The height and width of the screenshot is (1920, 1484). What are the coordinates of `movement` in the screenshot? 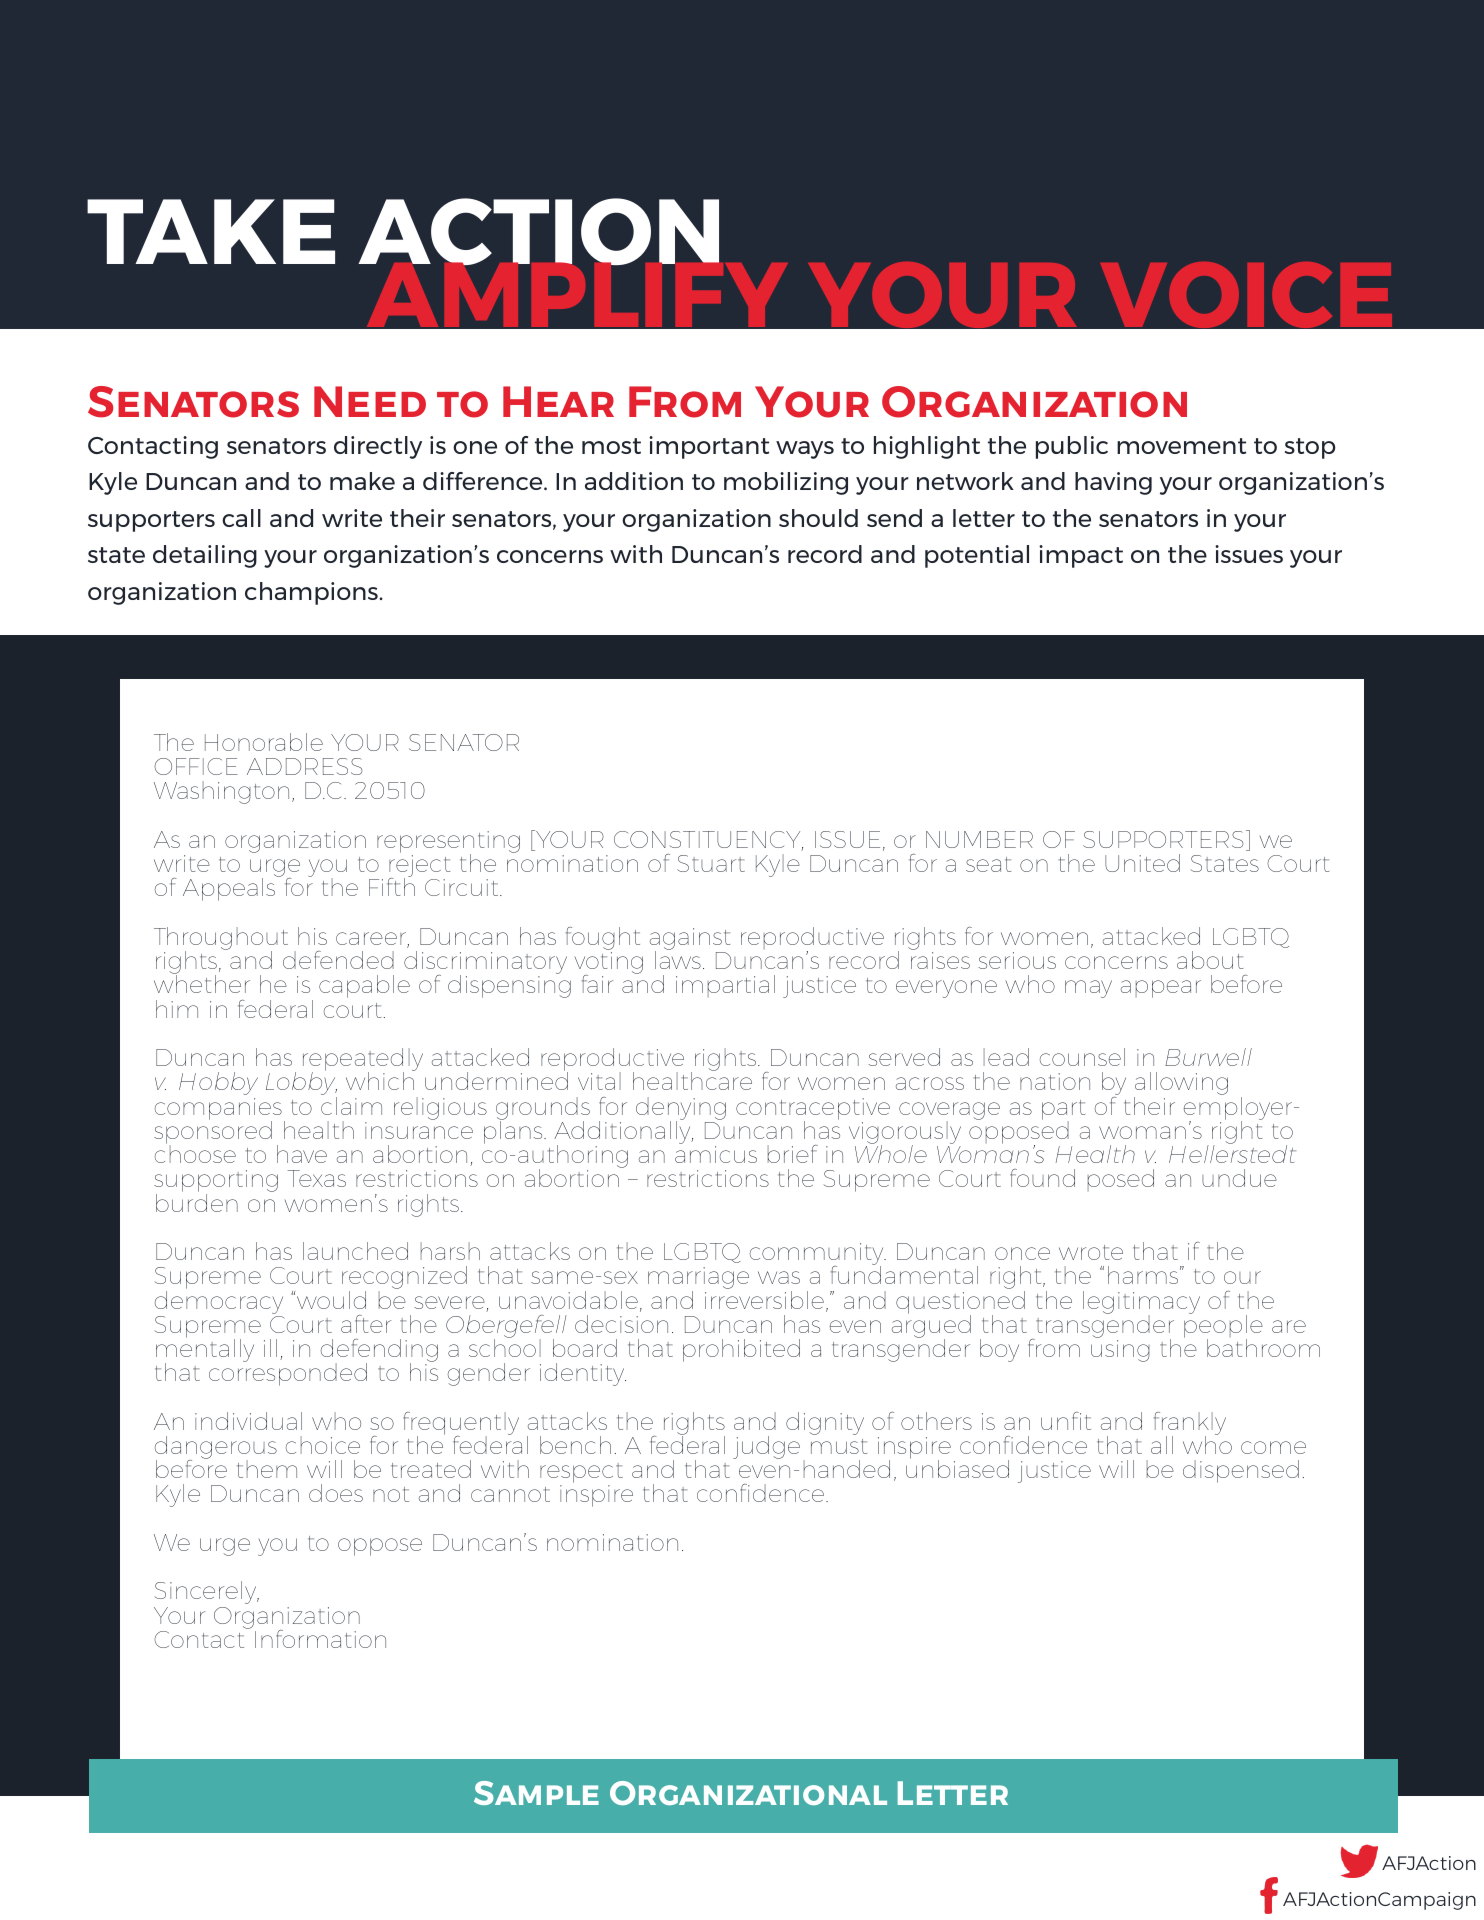 It's located at (1181, 446).
